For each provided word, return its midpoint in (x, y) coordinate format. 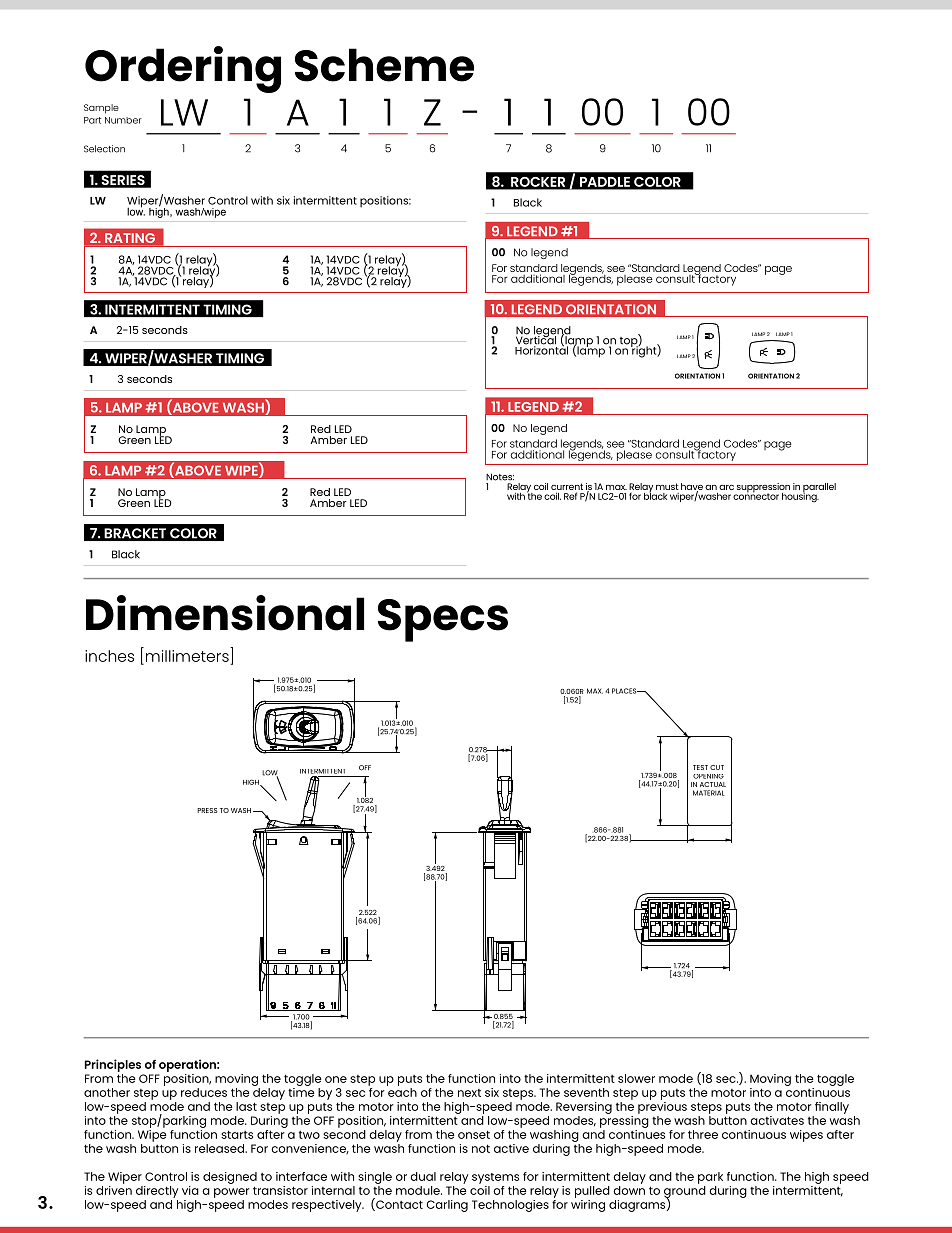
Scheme (384, 65)
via (190, 1190)
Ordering (183, 69)
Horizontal (543, 349)
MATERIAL (709, 793)
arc (726, 487)
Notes (500, 477)
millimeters (187, 656)
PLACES (625, 691)
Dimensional (225, 613)
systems (495, 1178)
